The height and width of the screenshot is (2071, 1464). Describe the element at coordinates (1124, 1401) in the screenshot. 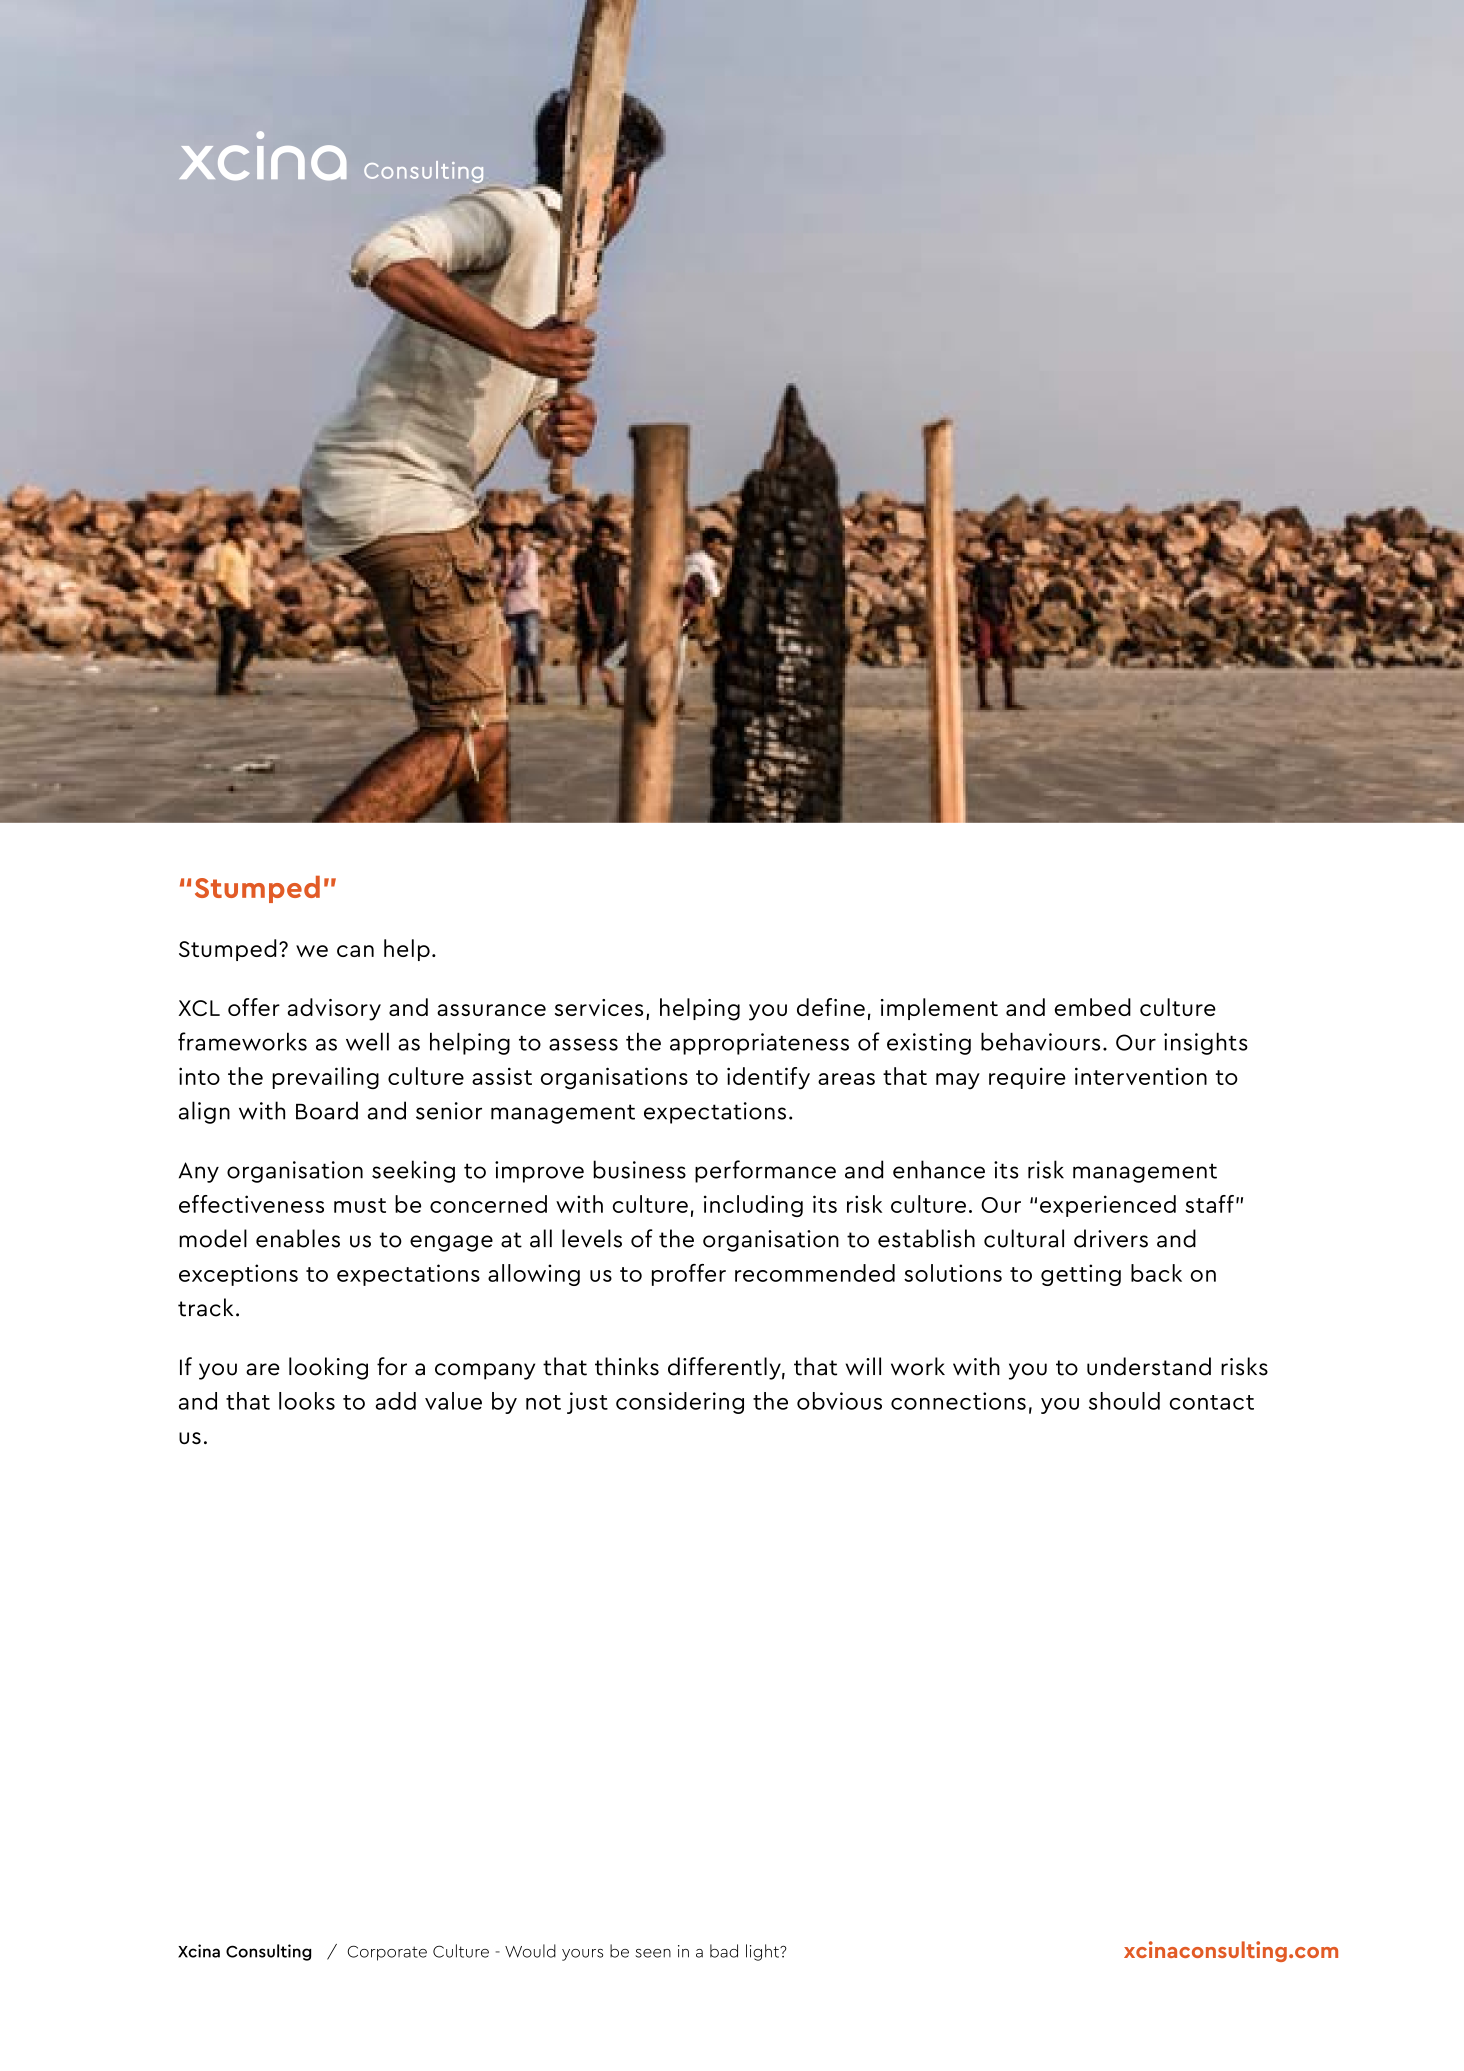

I see `should` at that location.
